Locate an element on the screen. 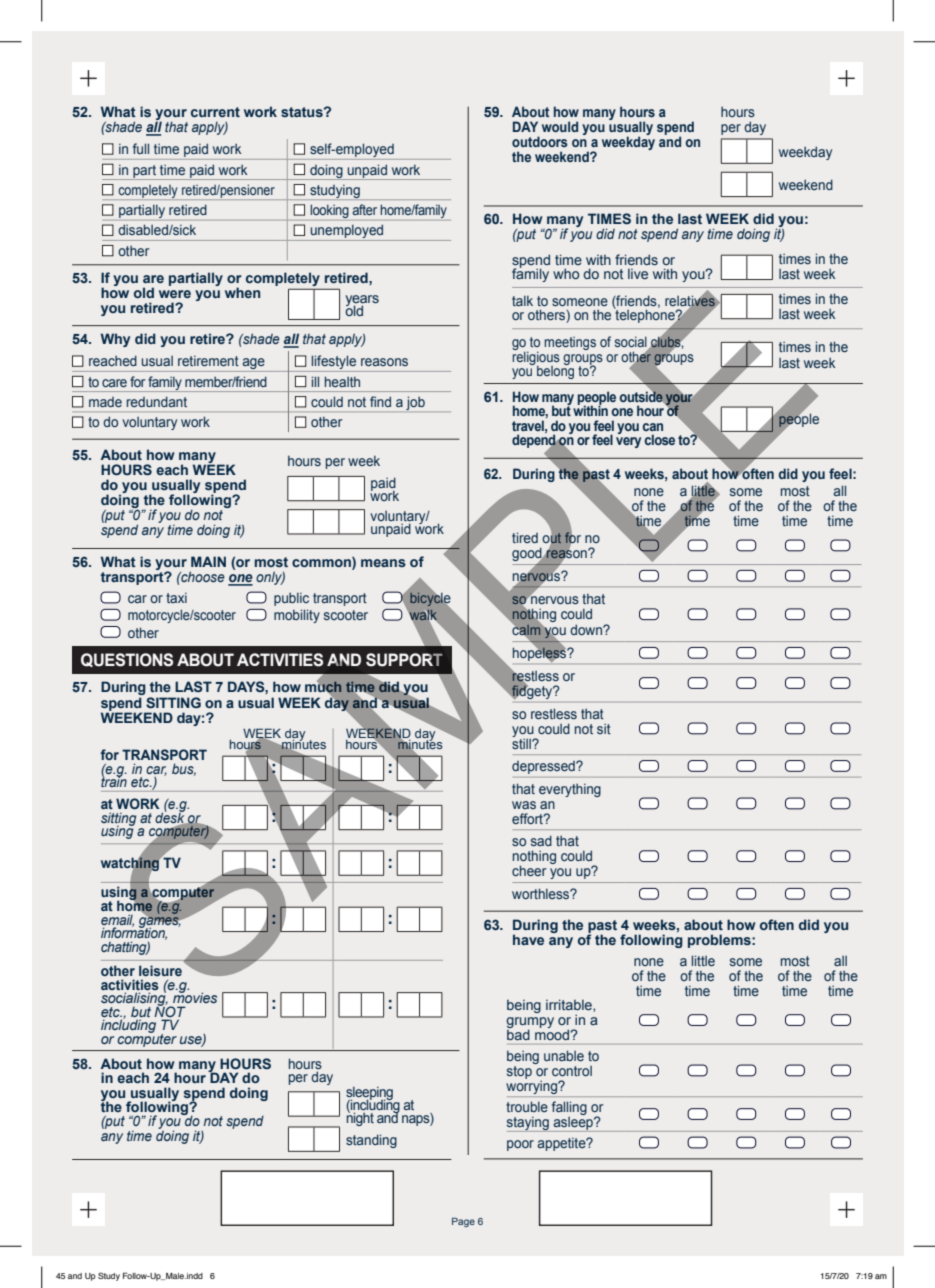  movies is located at coordinates (195, 996).
